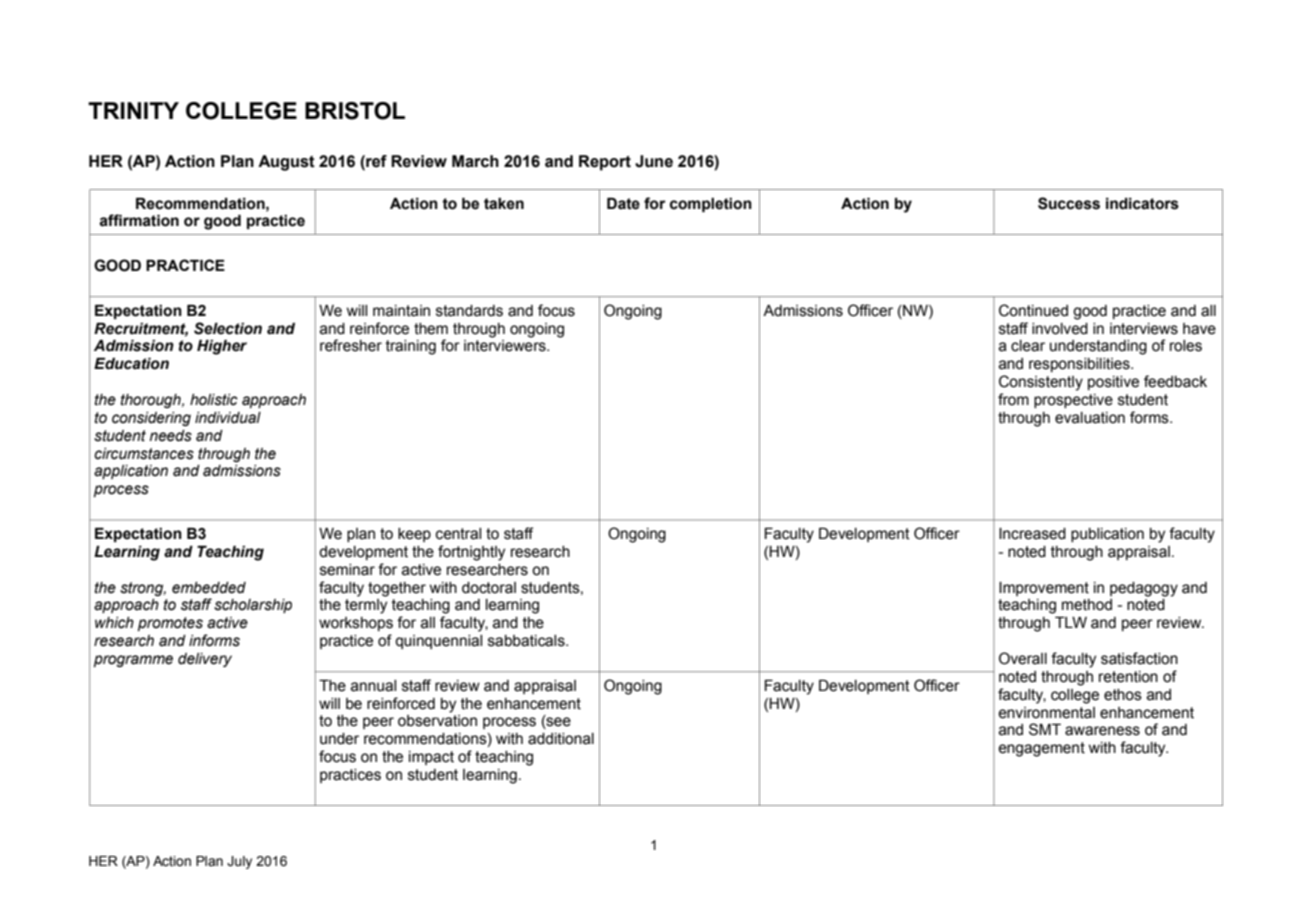 The image size is (1308, 924). What do you see at coordinates (222, 347) in the page?
I see `Higher` at bounding box center [222, 347].
